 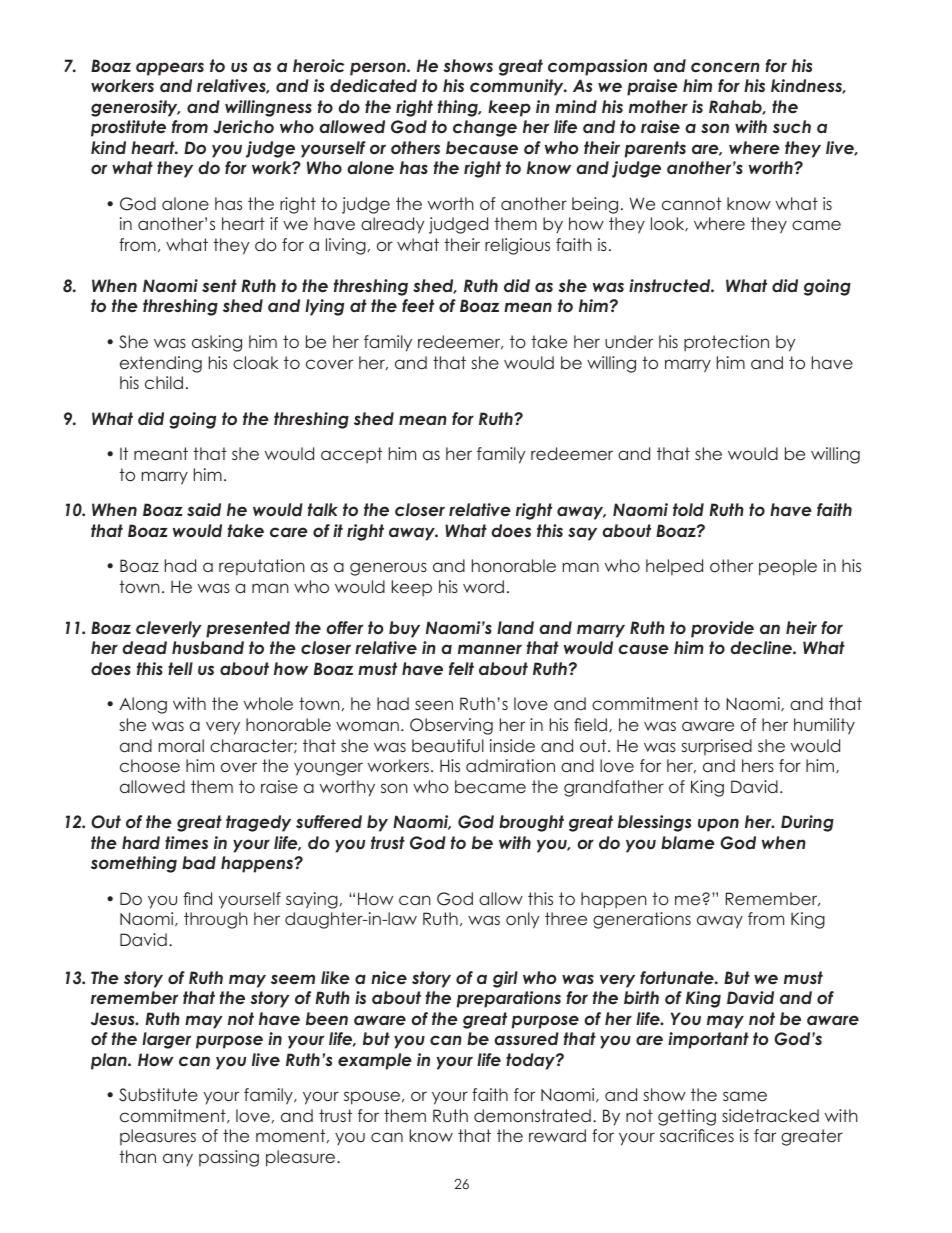 What do you see at coordinates (722, 629) in the screenshot?
I see `provide` at bounding box center [722, 629].
